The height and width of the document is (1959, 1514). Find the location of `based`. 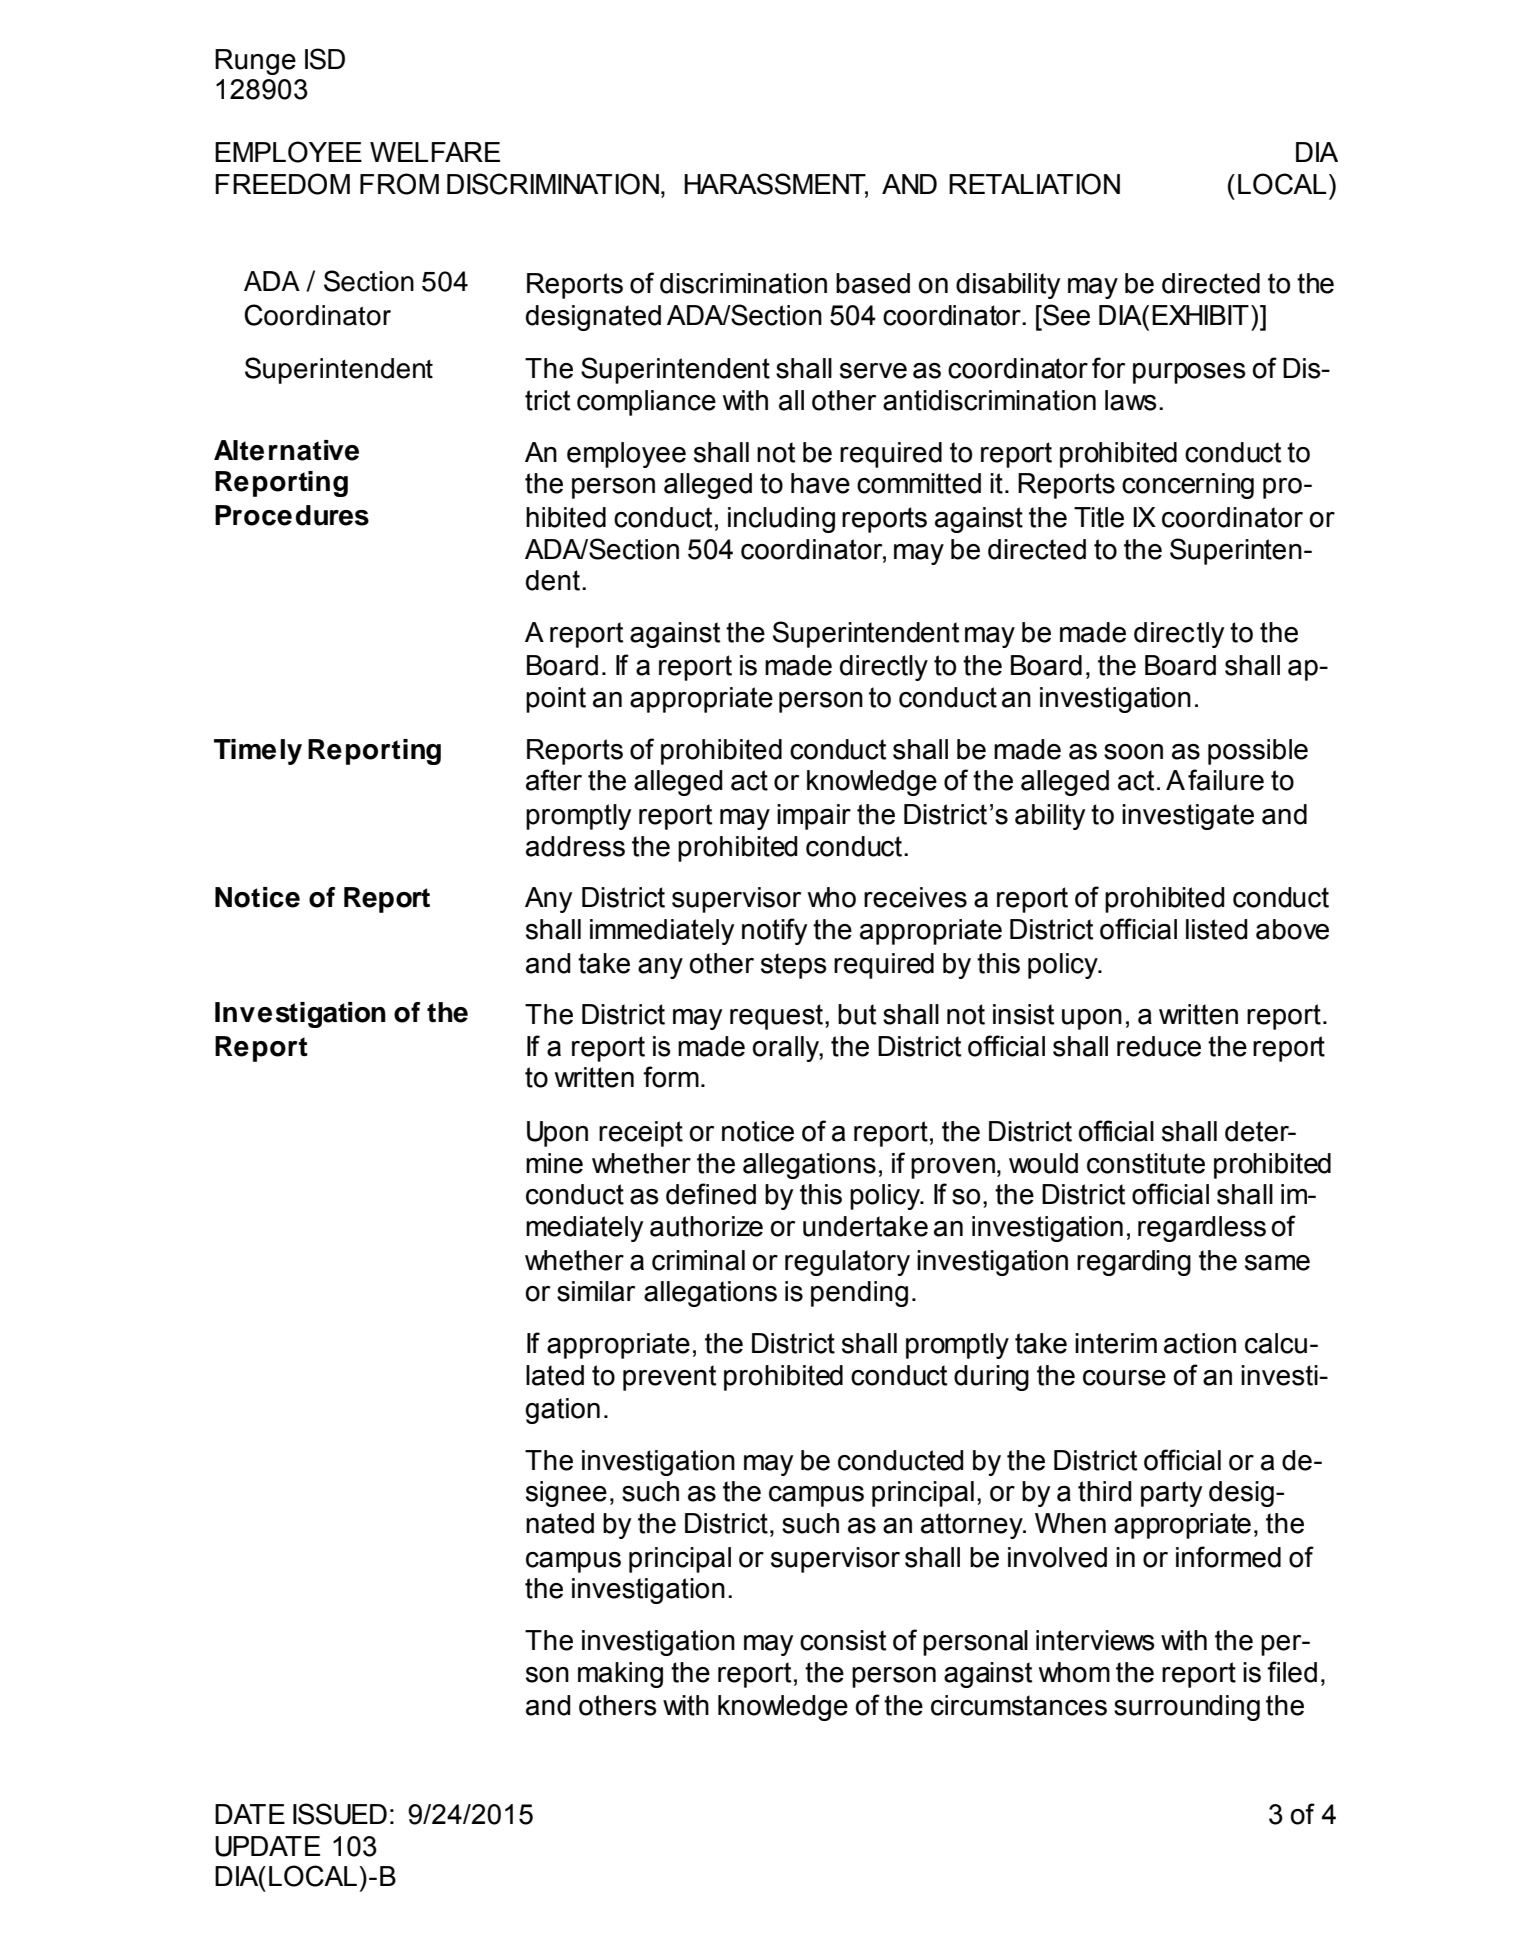

based is located at coordinates (873, 283).
